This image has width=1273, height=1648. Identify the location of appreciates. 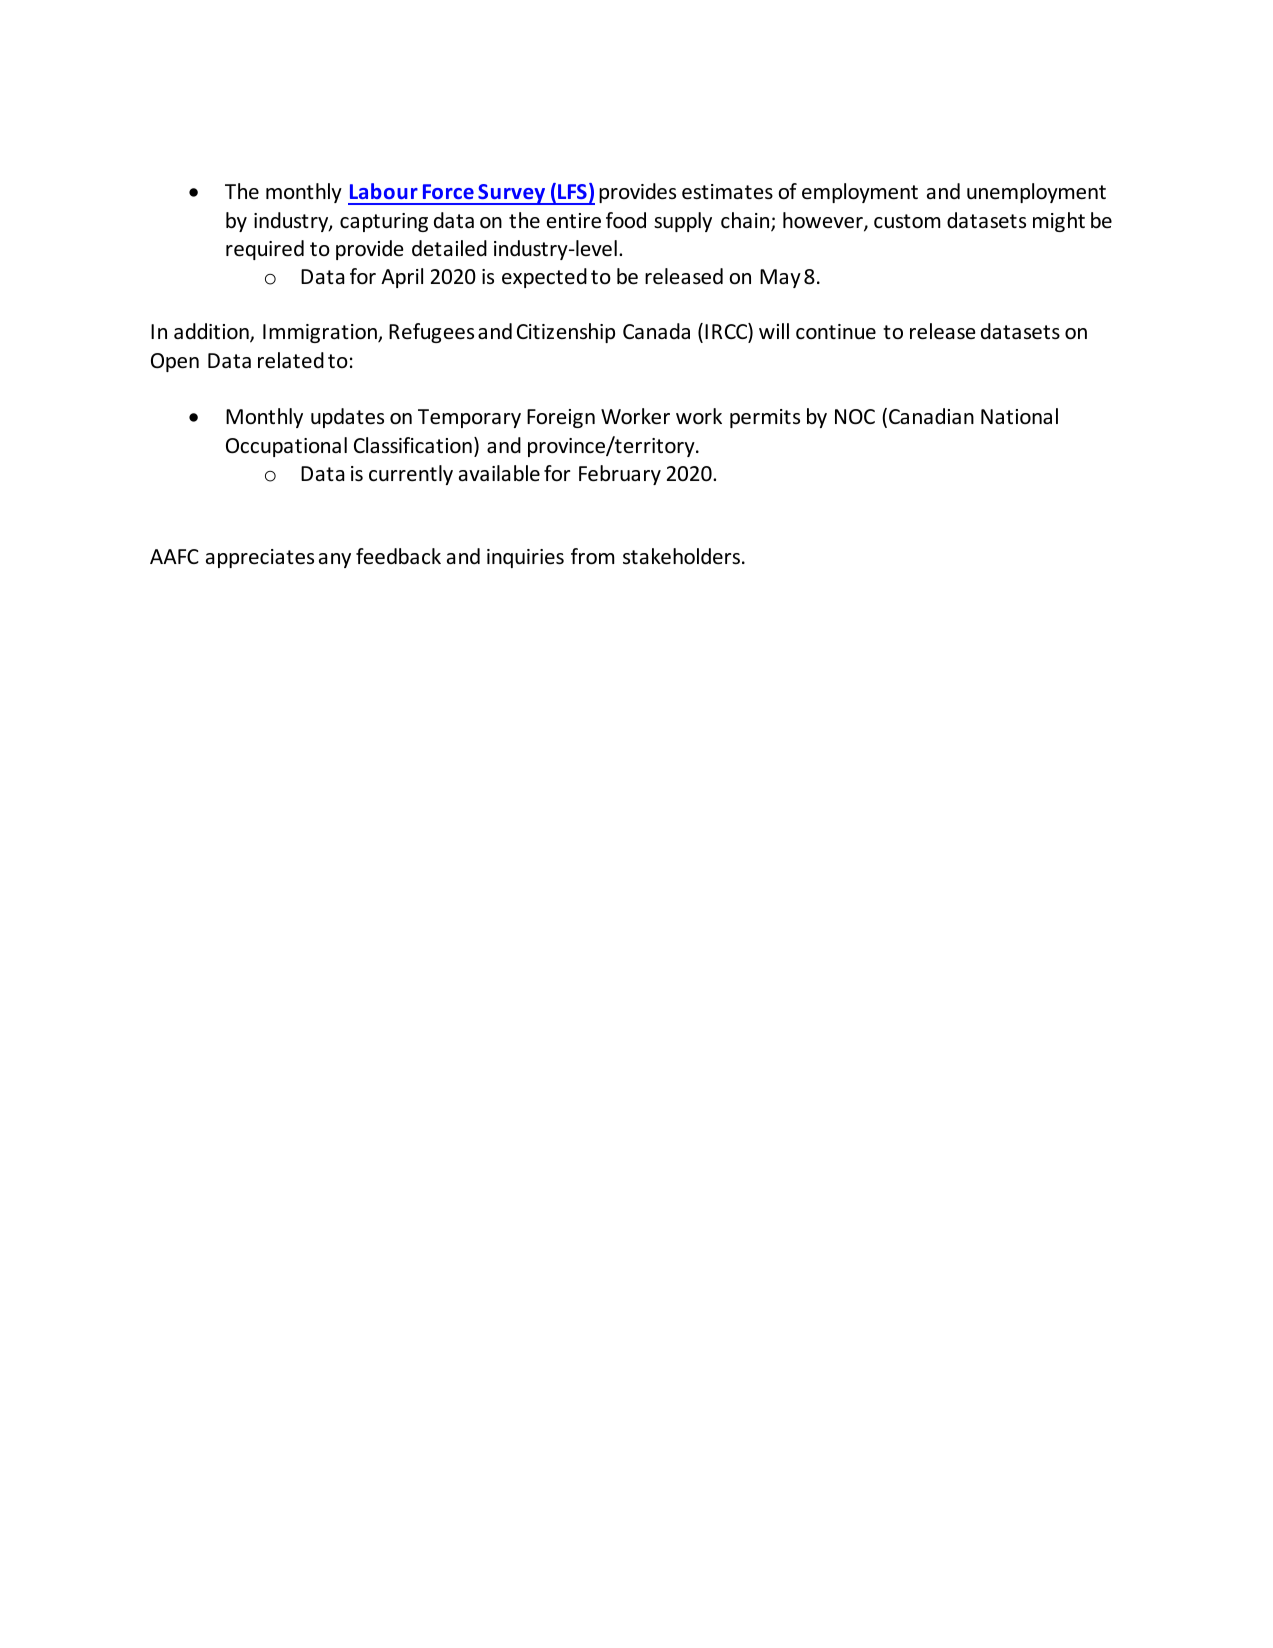
(260, 558).
